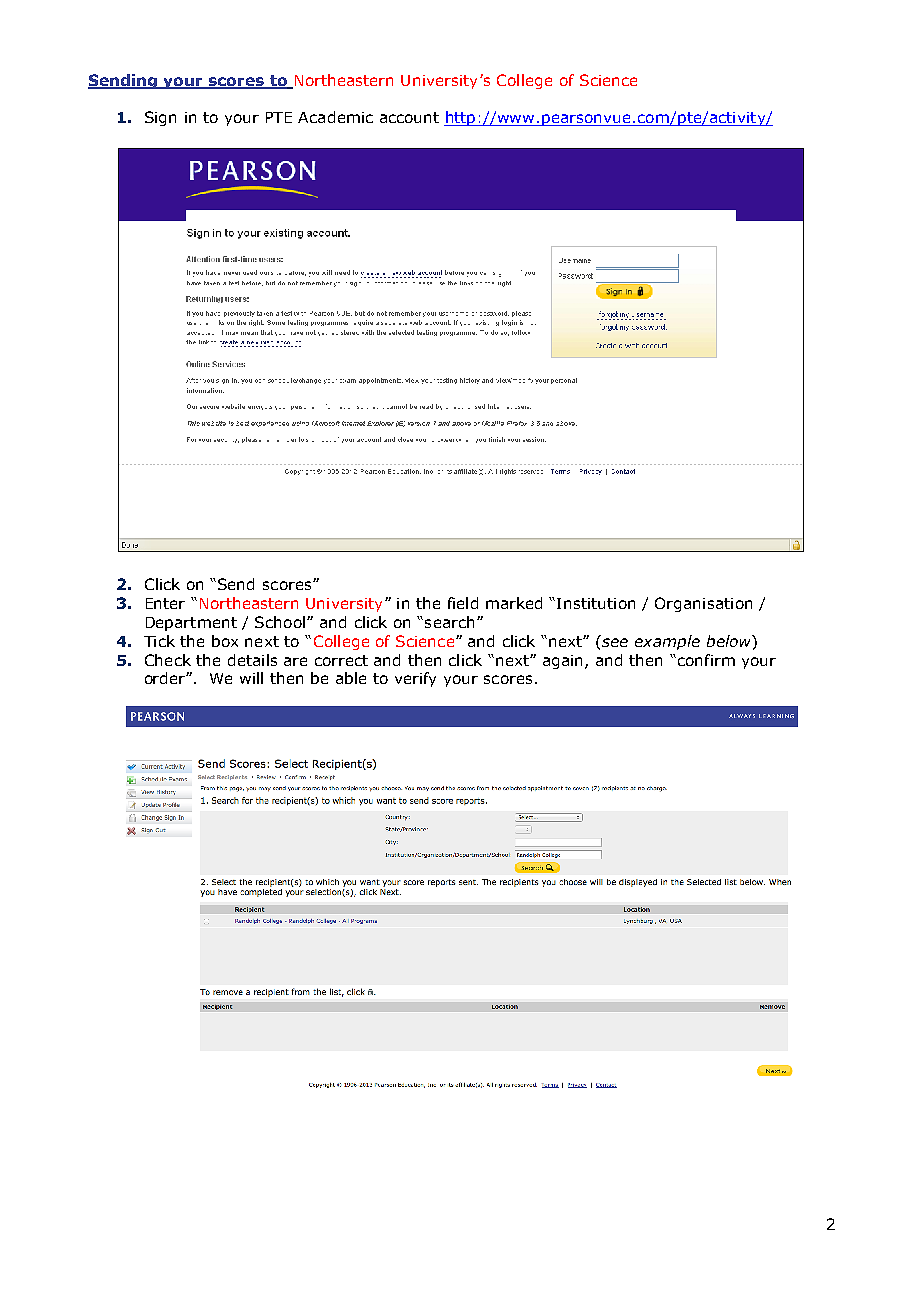 The height and width of the screenshot is (1308, 924). I want to click on Sign, so click(160, 118).
